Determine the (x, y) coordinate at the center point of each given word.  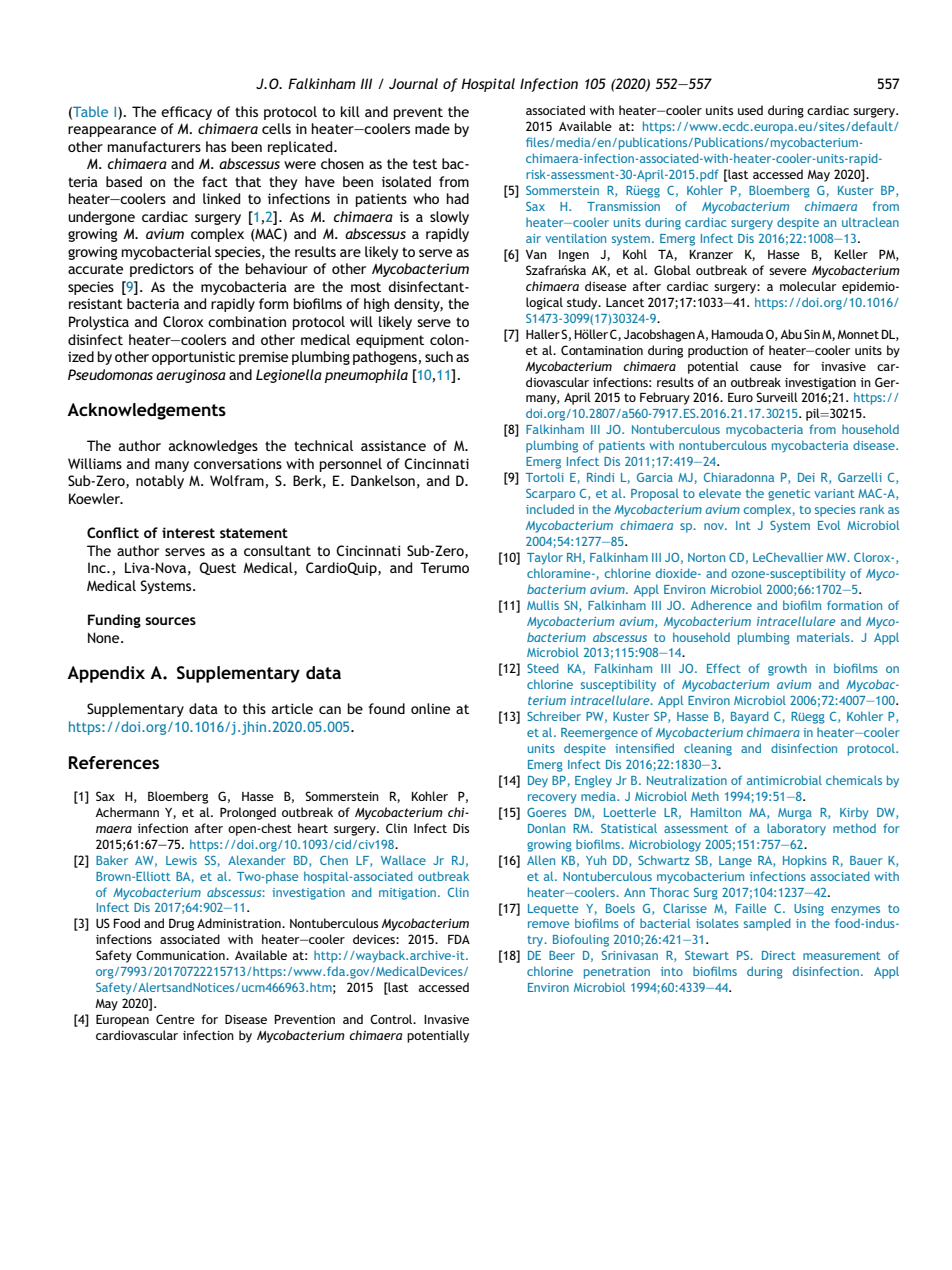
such (439, 356)
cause (766, 367)
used (750, 110)
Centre (175, 1019)
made (432, 128)
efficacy (186, 113)
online (430, 708)
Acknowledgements (146, 411)
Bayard (750, 717)
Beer (562, 955)
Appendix (106, 674)
